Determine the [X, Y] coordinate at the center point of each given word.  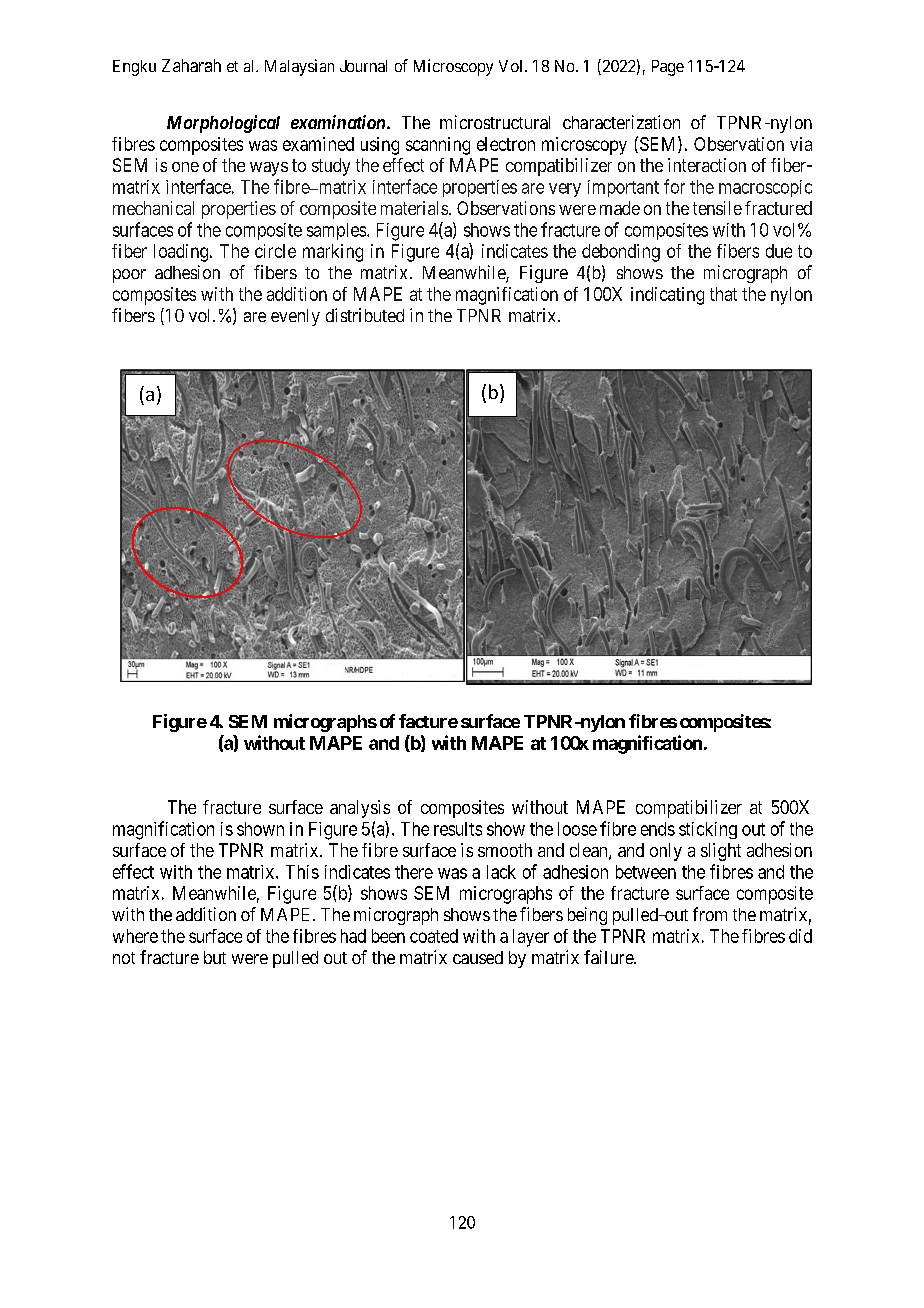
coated [434, 936]
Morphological [223, 124]
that [723, 294]
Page [668, 68]
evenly [295, 317]
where [135, 936]
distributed [365, 315]
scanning [438, 146]
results [458, 829]
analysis [360, 809]
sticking [708, 830]
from [710, 914]
